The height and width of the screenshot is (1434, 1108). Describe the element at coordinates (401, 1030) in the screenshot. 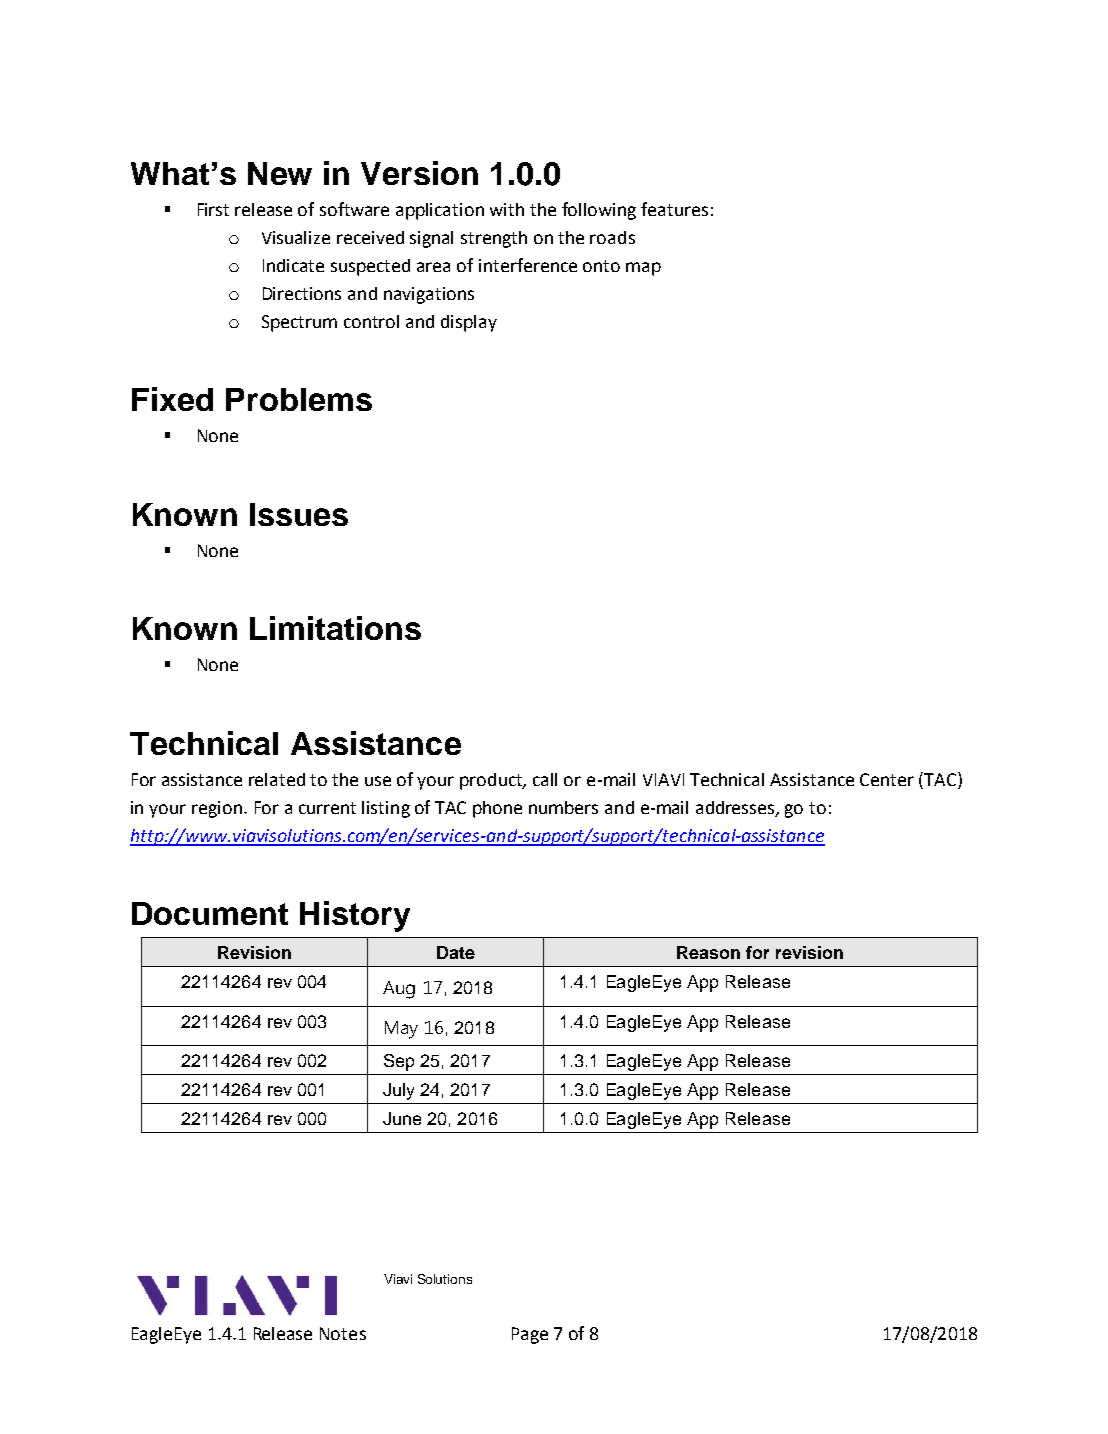

I see `May` at that location.
